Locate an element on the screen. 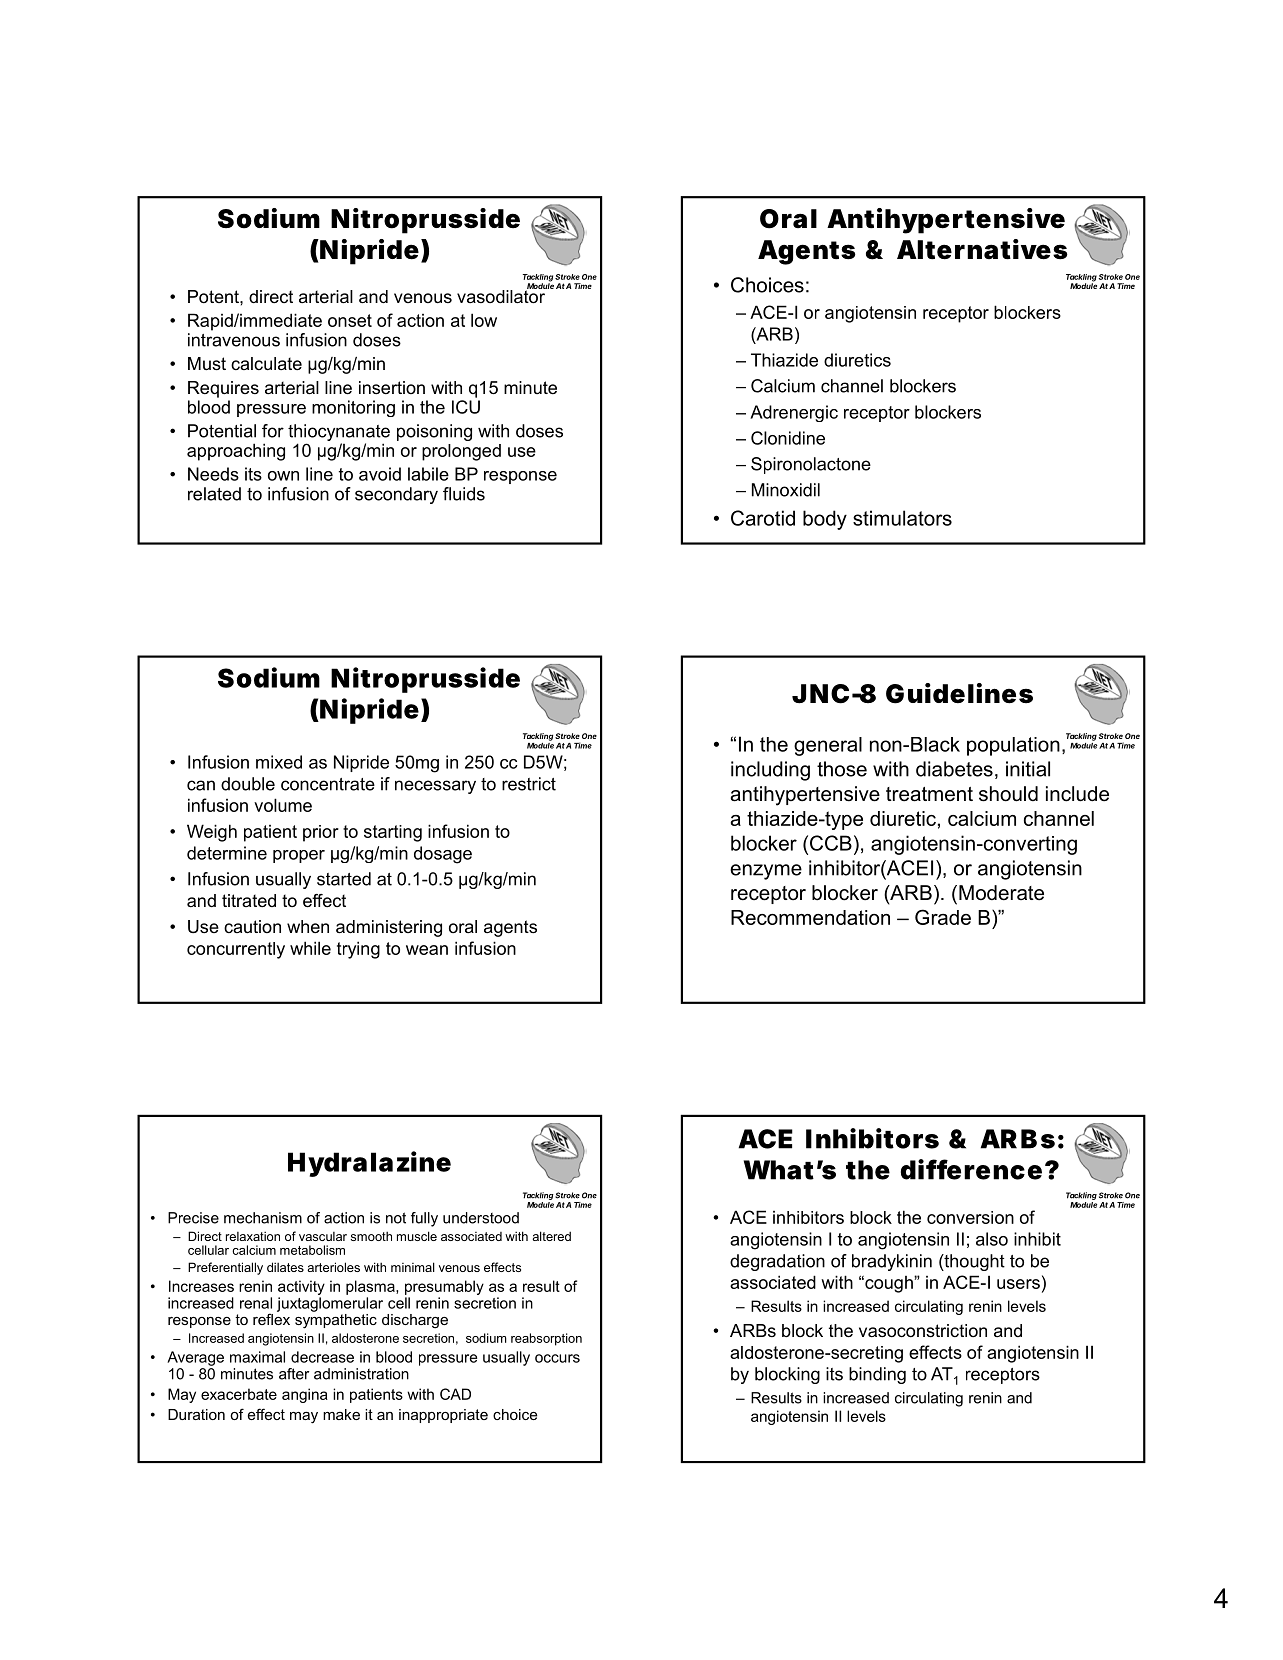 Image resolution: width=1283 pixels, height=1660 pixels. vasoconstriction is located at coordinates (923, 1331).
